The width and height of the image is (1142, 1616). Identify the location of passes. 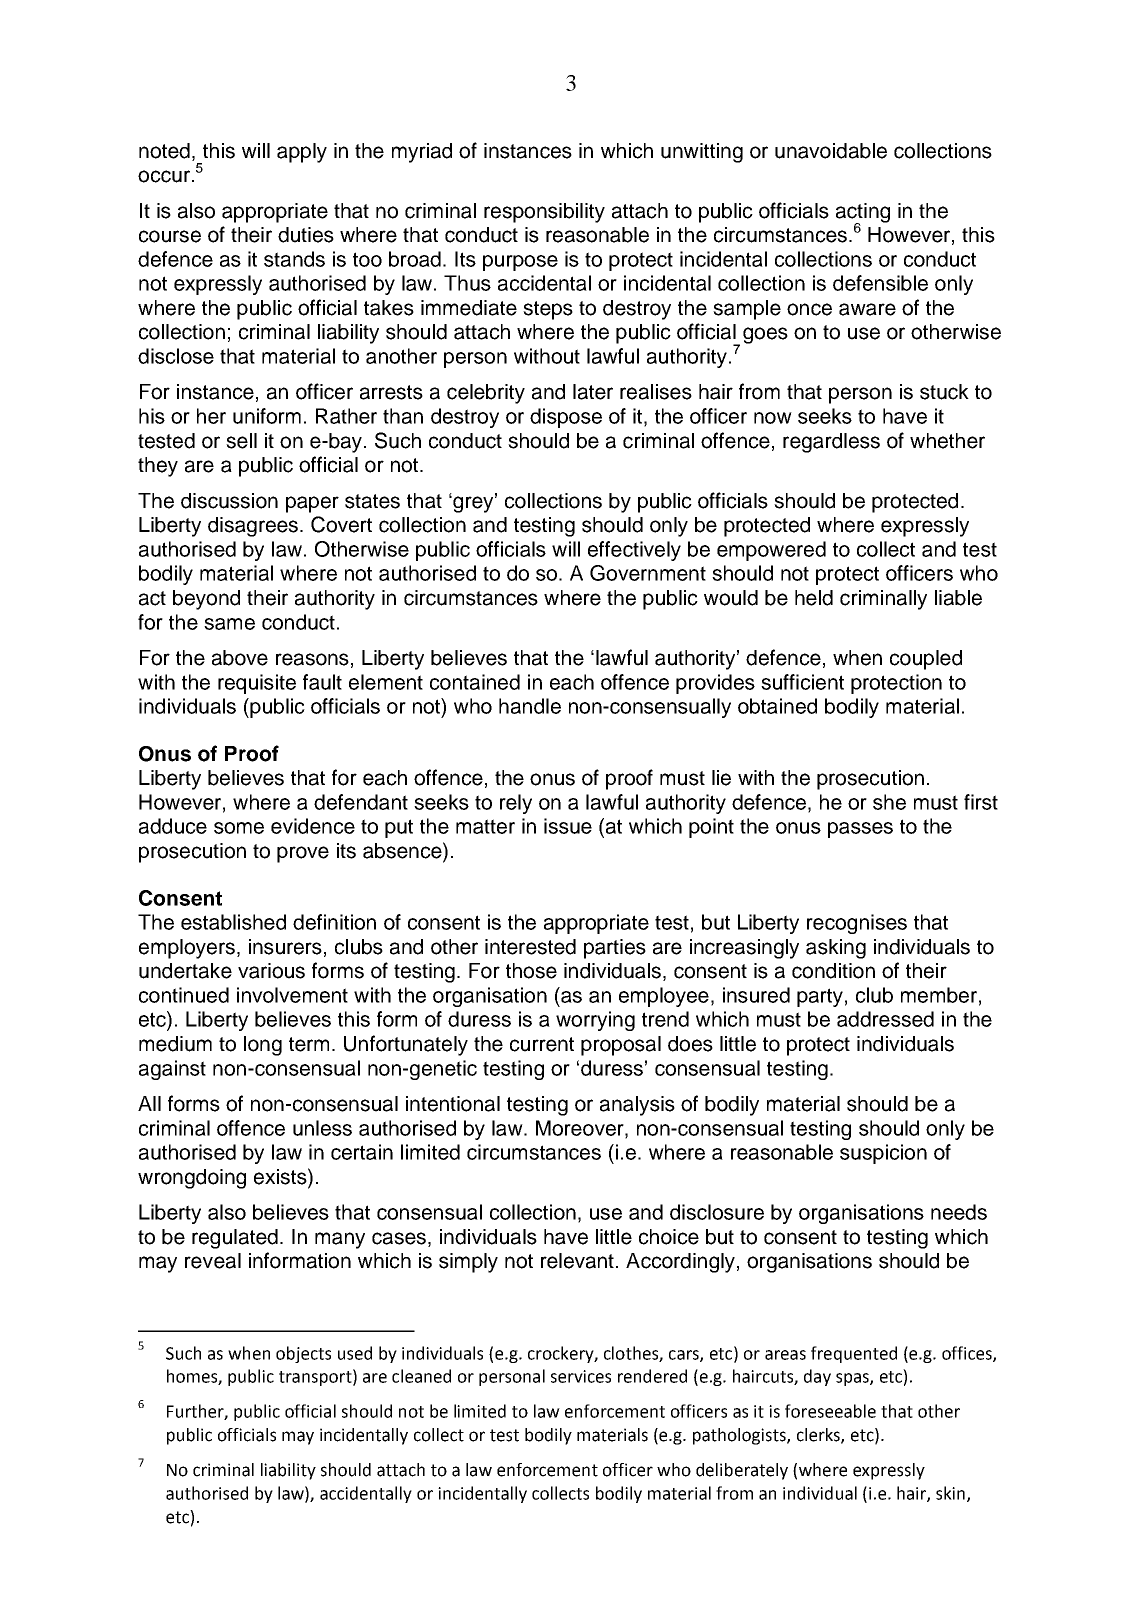
(860, 830).
